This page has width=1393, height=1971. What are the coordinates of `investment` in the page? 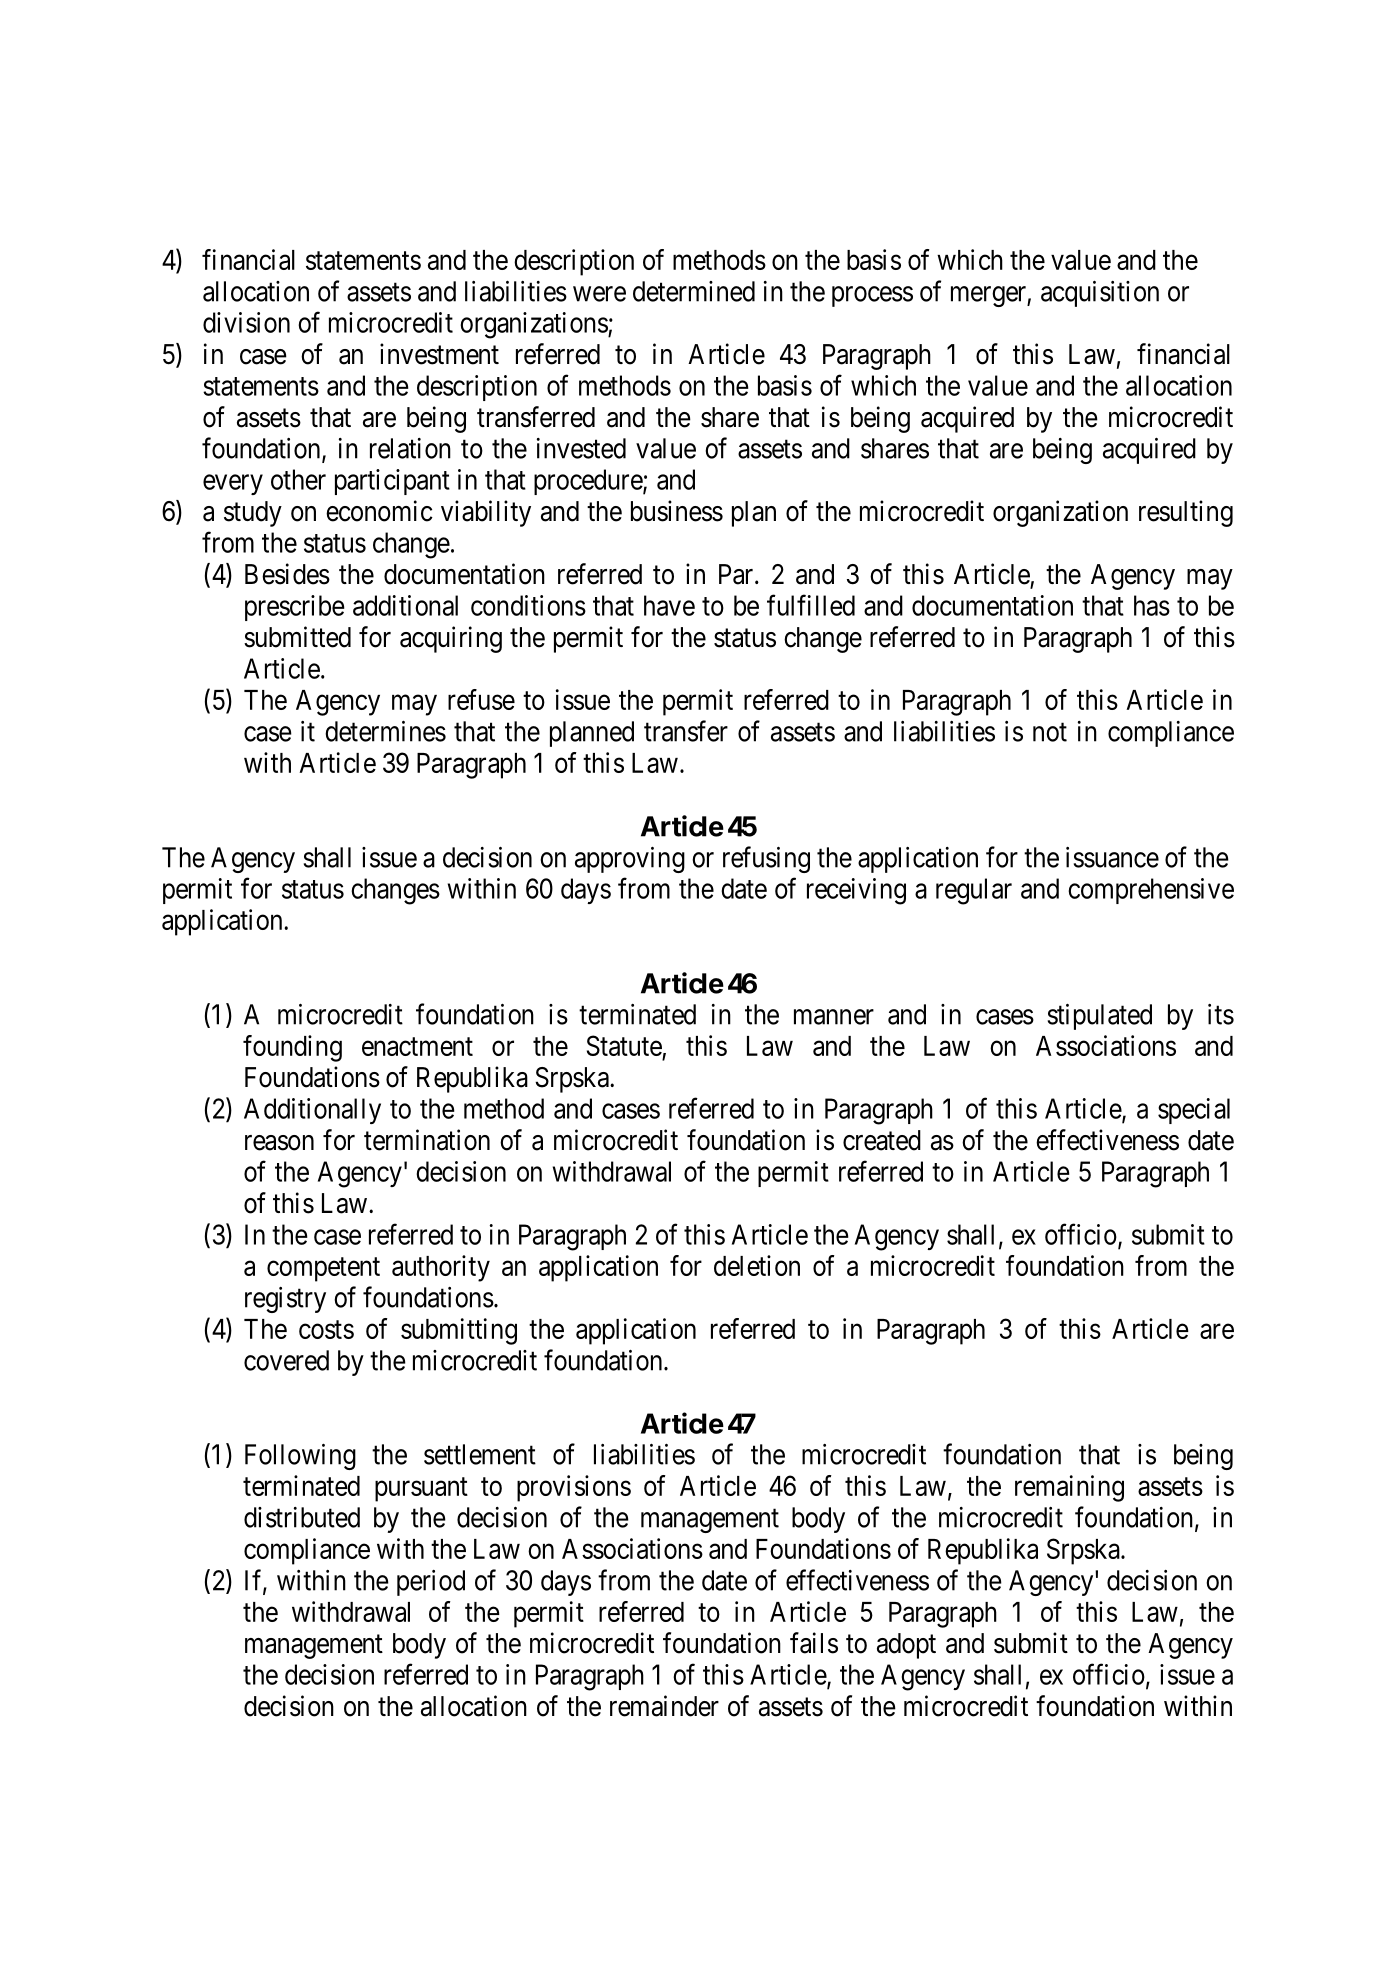 It's located at (439, 354).
